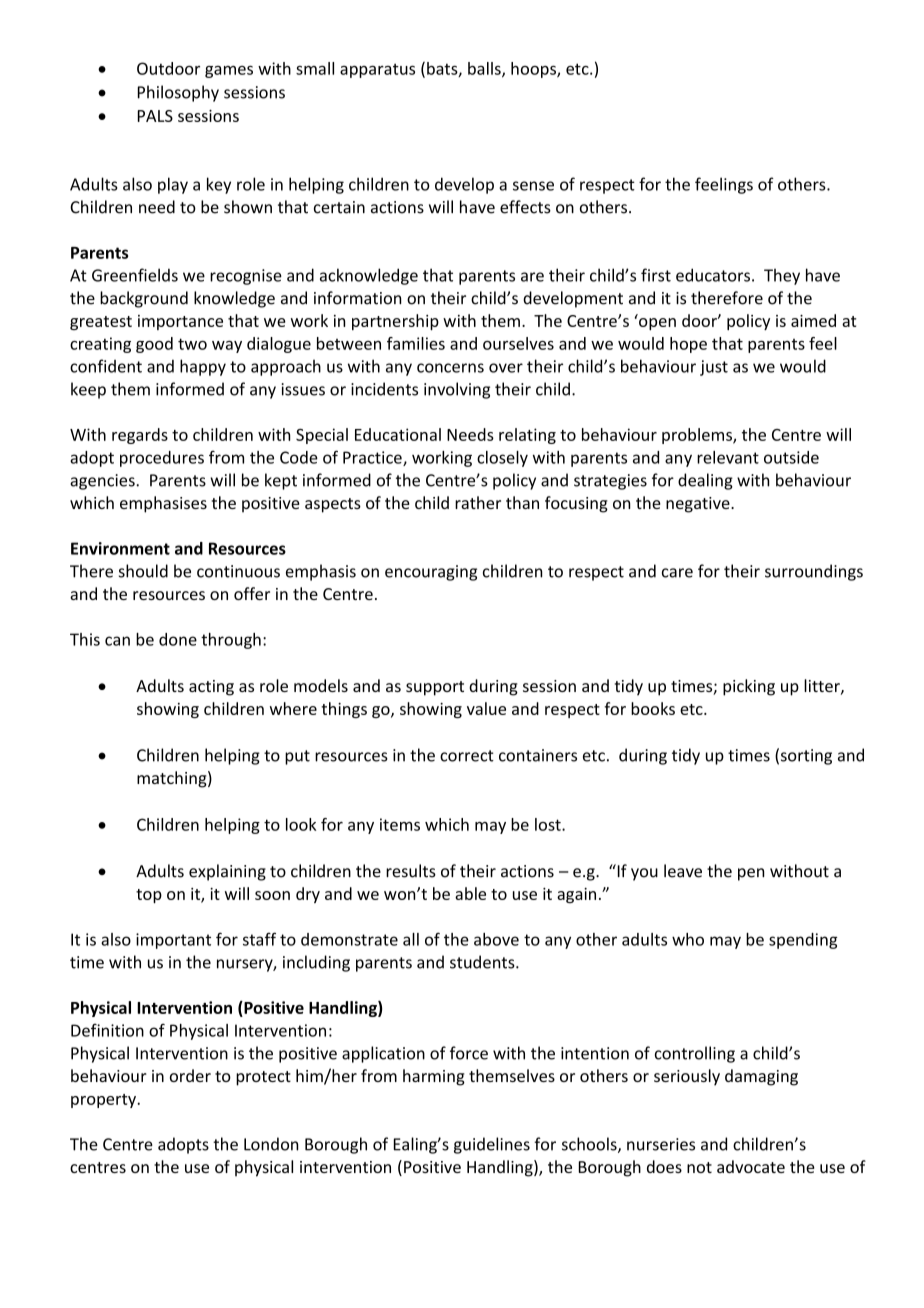  Describe the element at coordinates (190, 1075) in the image. I see `order` at that location.
